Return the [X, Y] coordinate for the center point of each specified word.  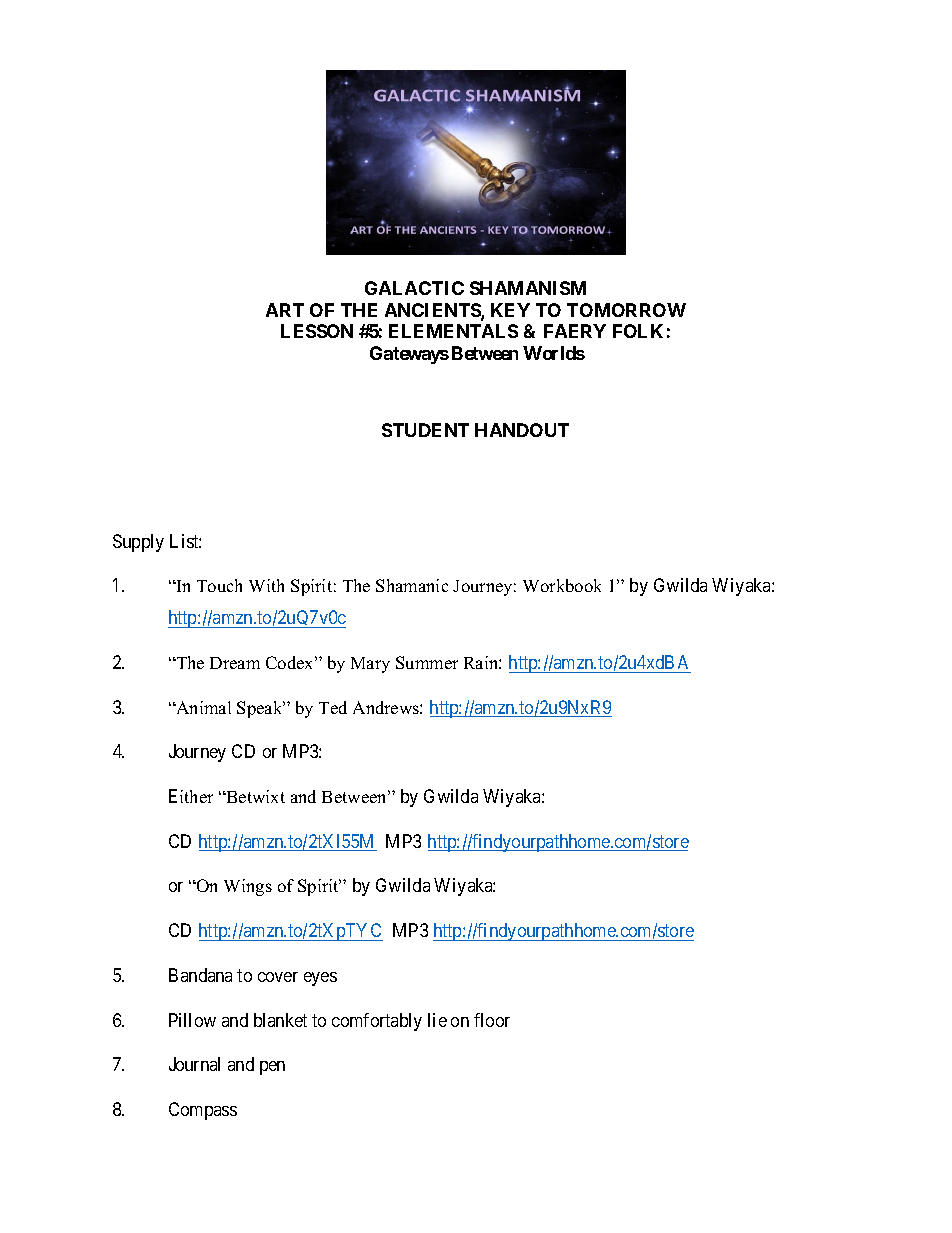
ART [285, 310]
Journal [194, 1064]
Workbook [562, 585]
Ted [333, 707]
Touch [219, 585]
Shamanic [412, 585]
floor [492, 1020]
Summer [427, 662]
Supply [138, 543]
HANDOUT [522, 430]
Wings [248, 887]
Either [191, 796]
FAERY [575, 331]
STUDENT [425, 430]
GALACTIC [414, 288]
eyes [320, 979]
